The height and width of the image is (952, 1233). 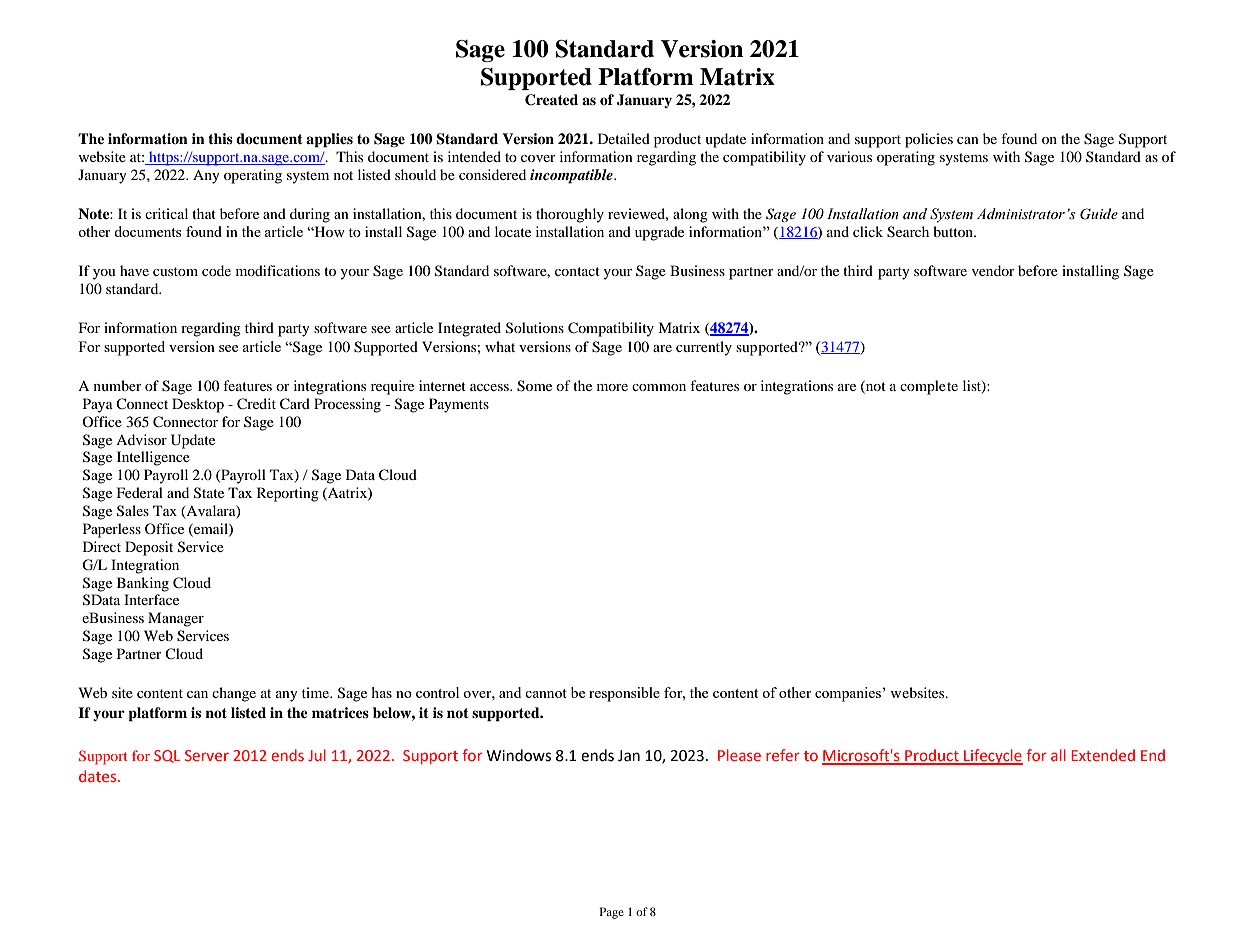 I want to click on Manager, so click(x=176, y=619).
